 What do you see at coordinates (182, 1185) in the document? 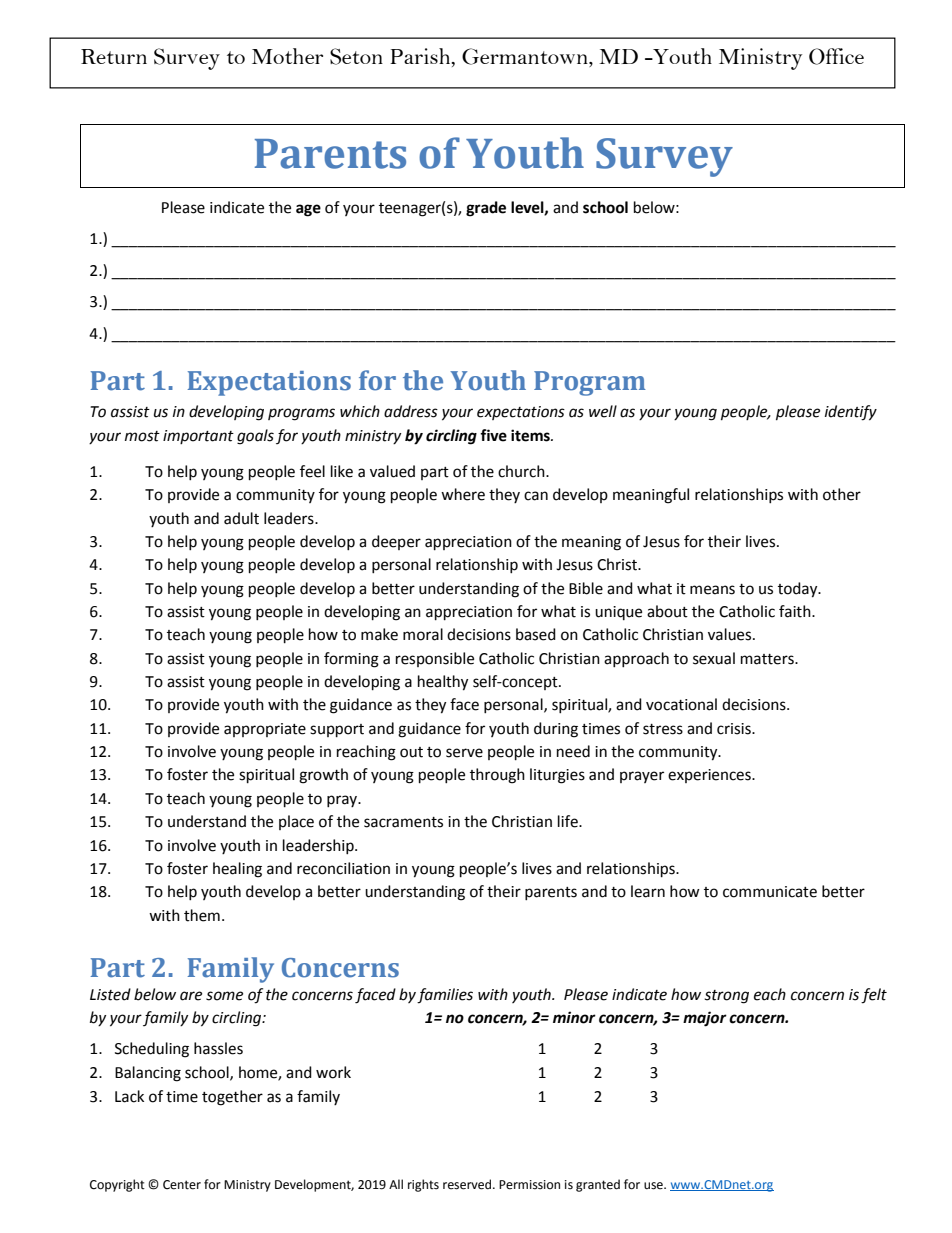
I see `Center` at bounding box center [182, 1185].
